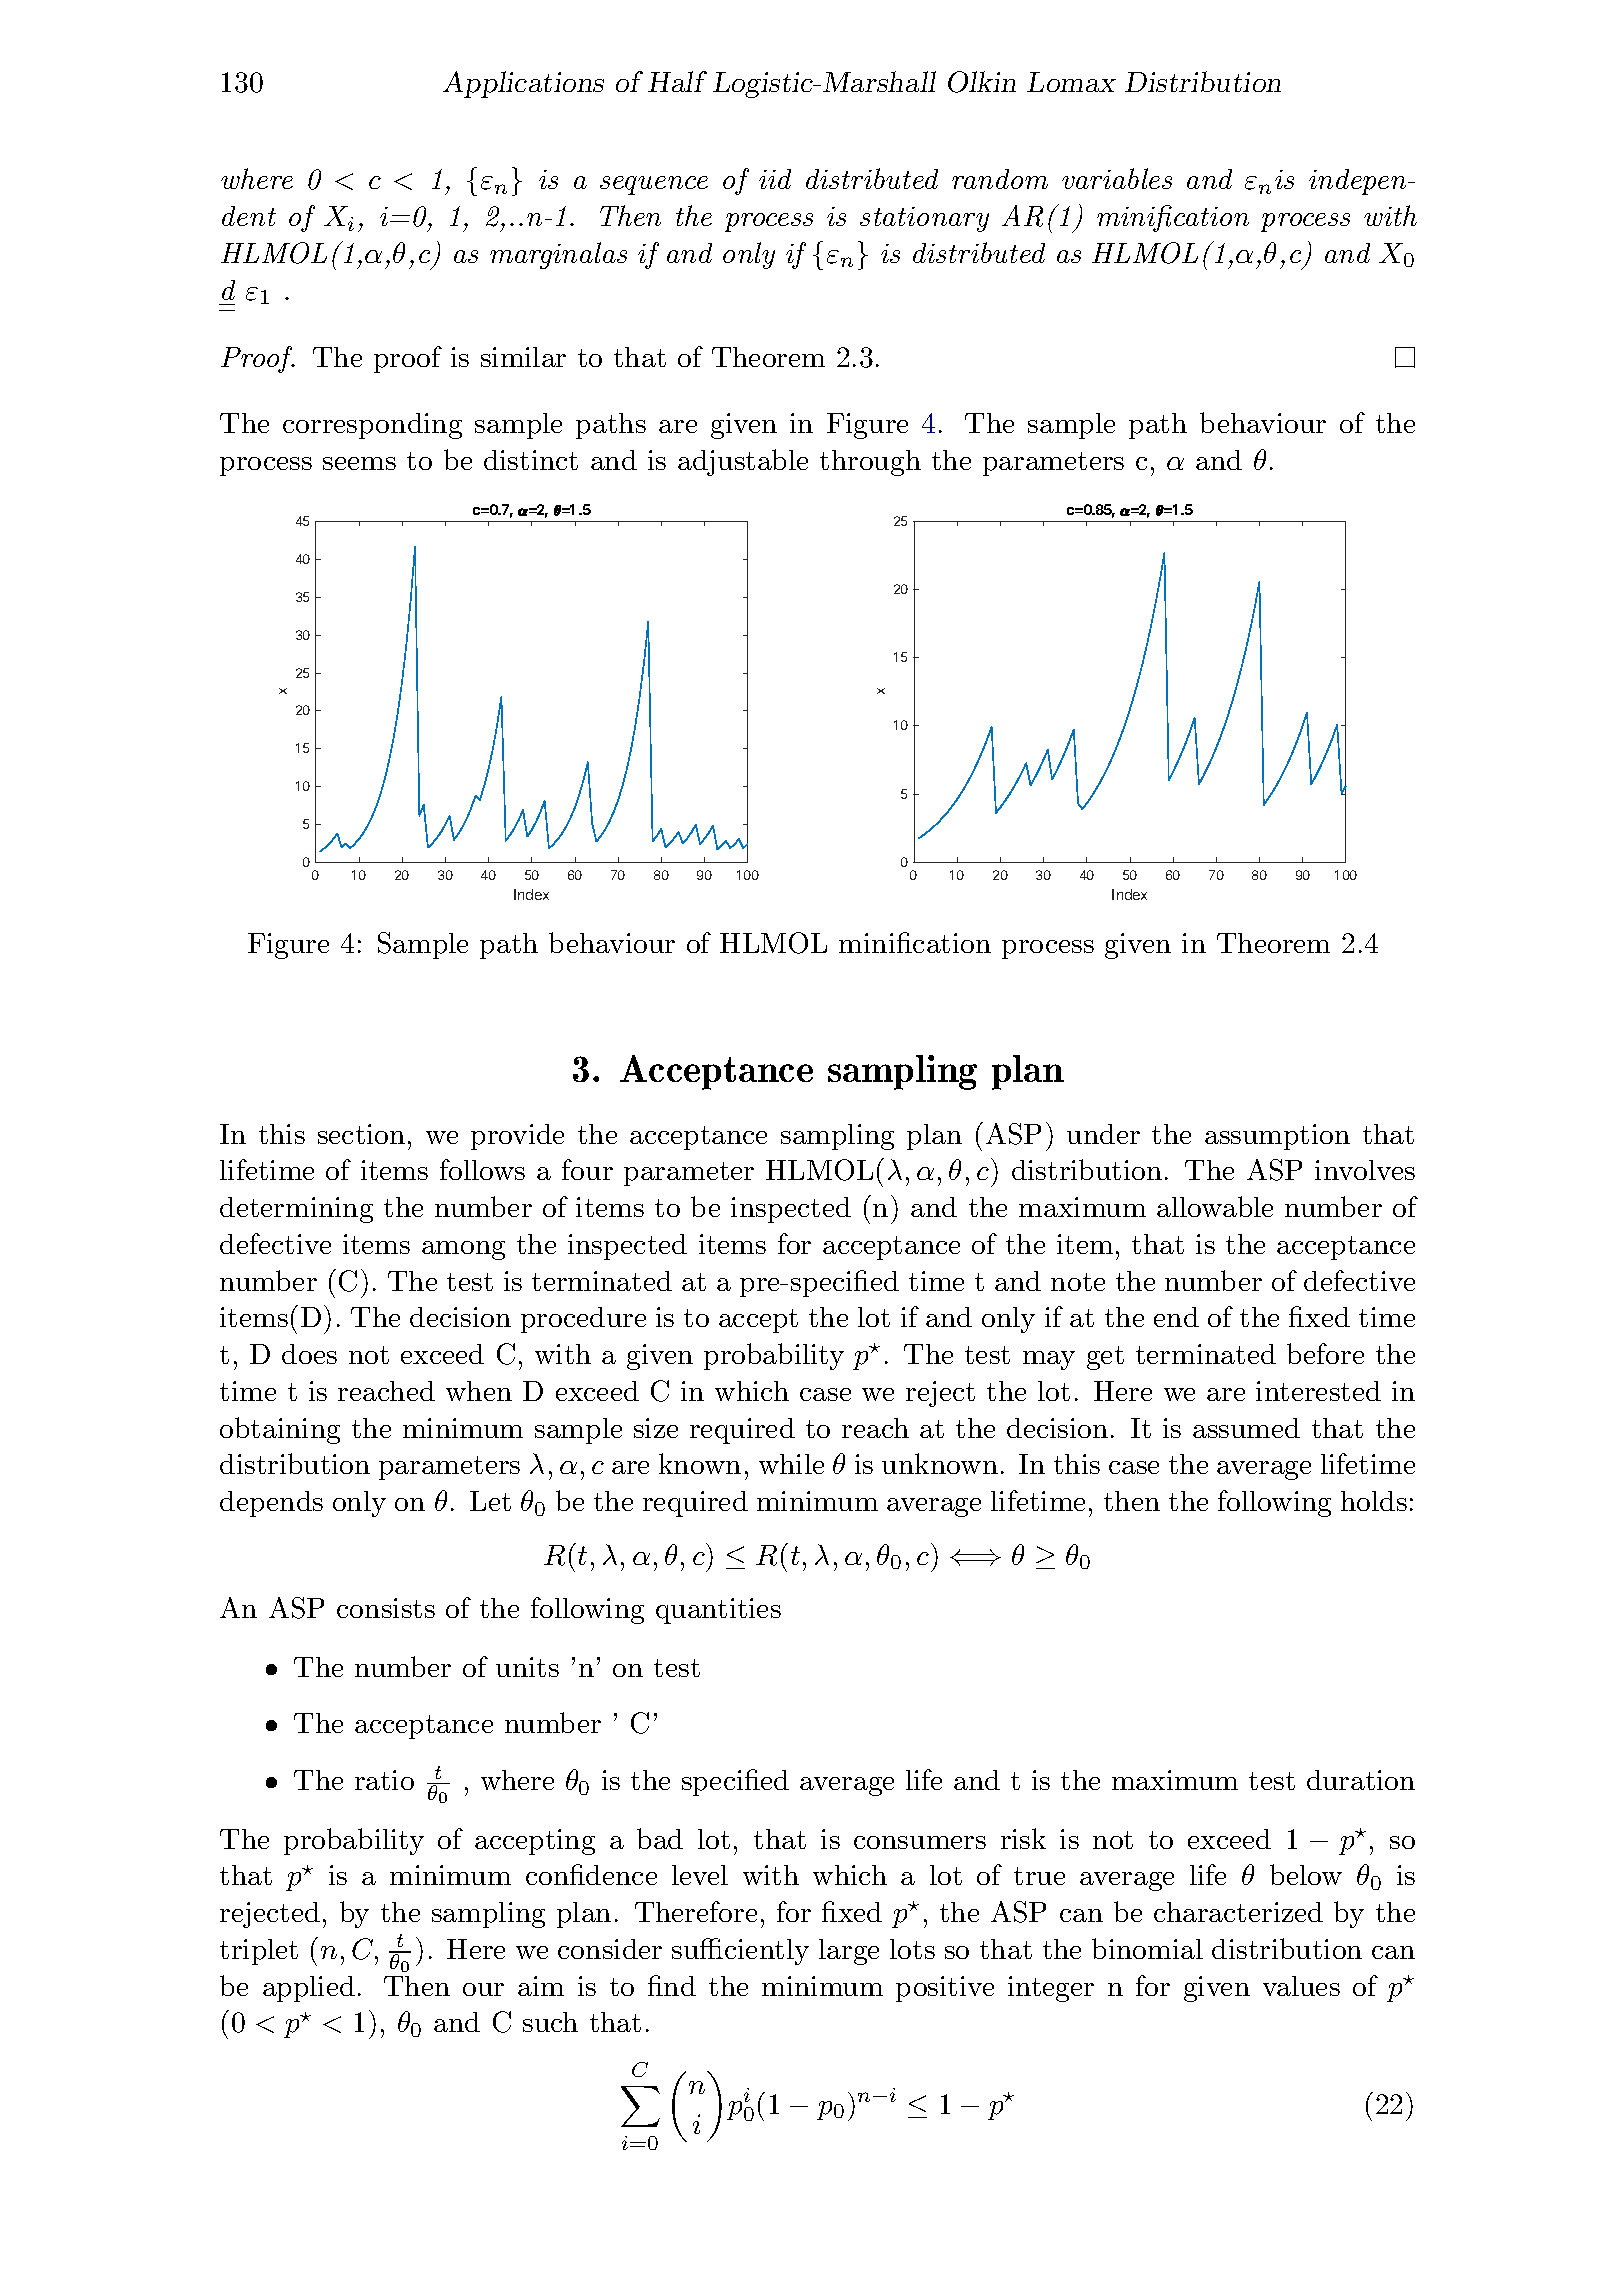 This page has width=1615, height=2284. What do you see at coordinates (361, 1134) in the page?
I see `section` at bounding box center [361, 1134].
